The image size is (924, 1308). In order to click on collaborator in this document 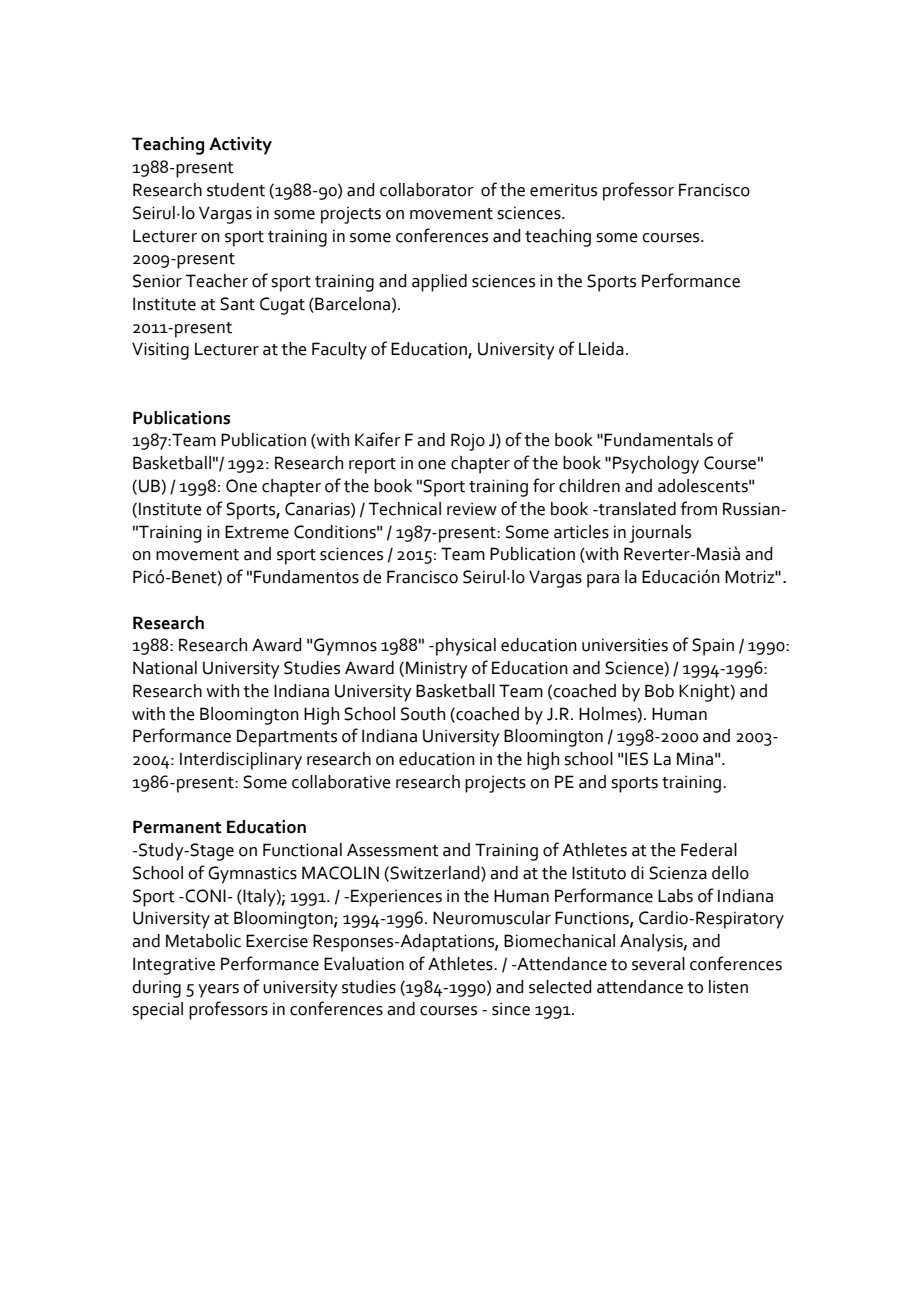, I will do `click(427, 190)`.
